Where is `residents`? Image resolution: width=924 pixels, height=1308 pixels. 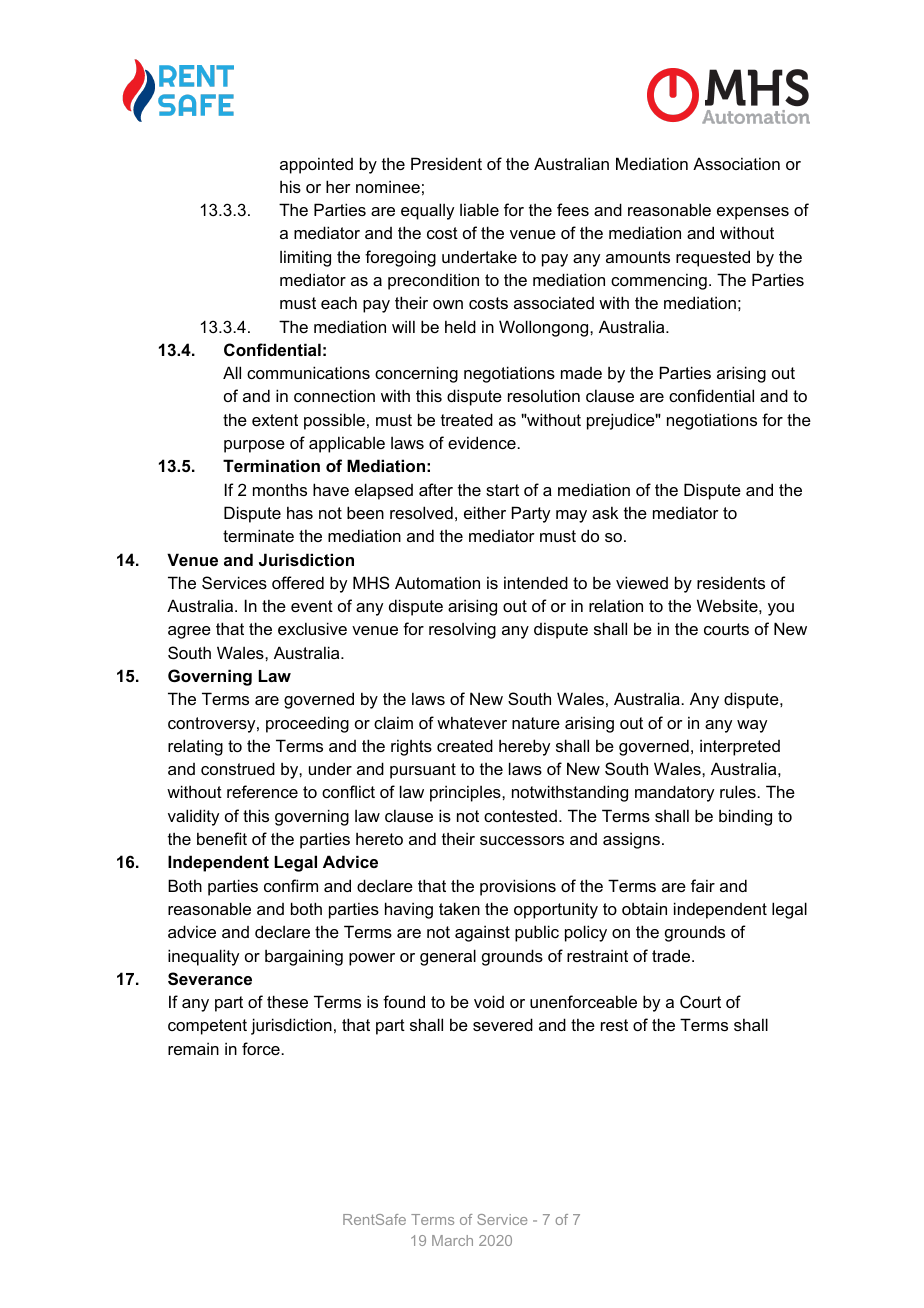 residents is located at coordinates (731, 582).
